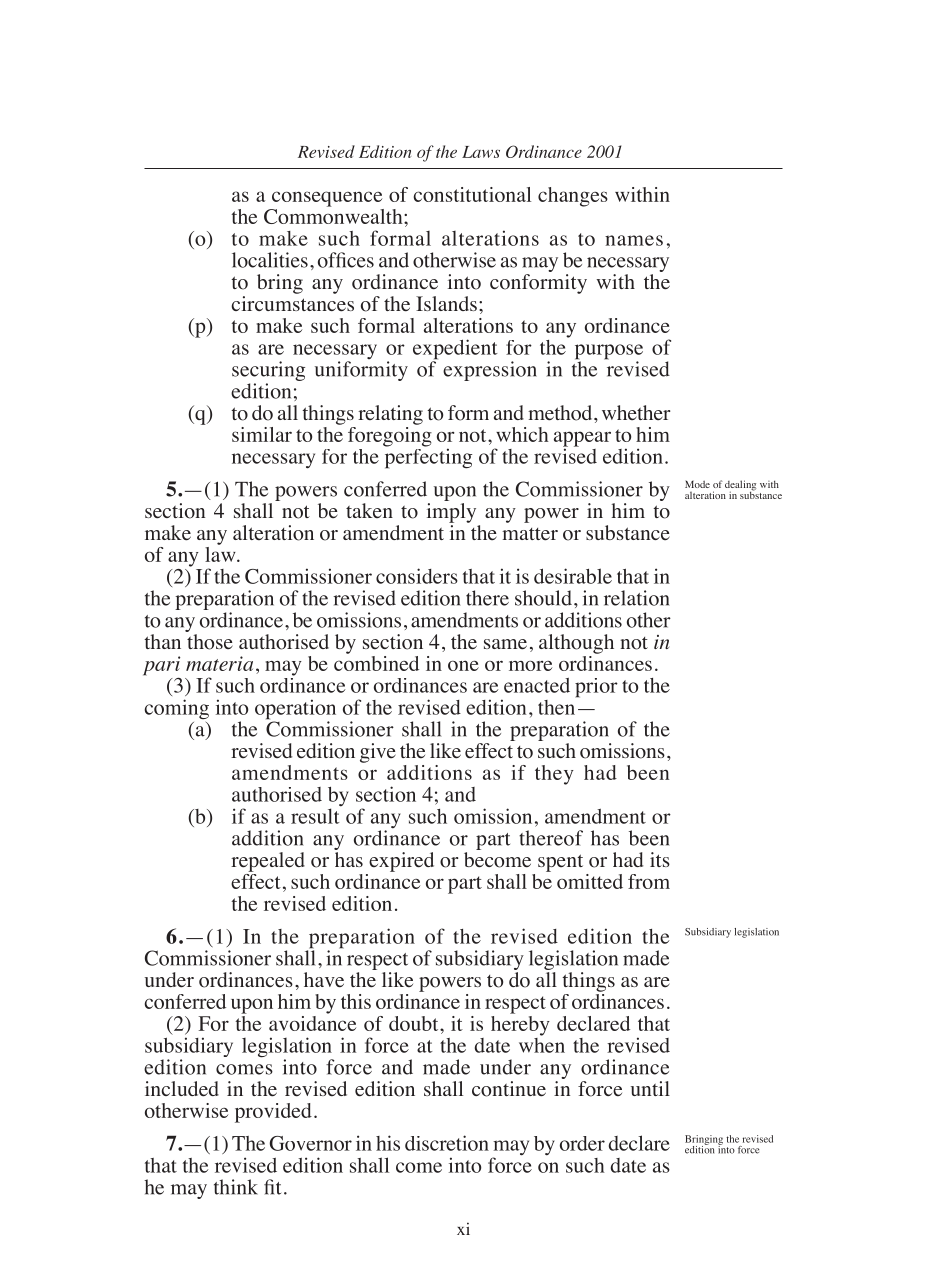 Image resolution: width=927 pixels, height=1288 pixels. What do you see at coordinates (472, 194) in the screenshot?
I see `constitutional` at bounding box center [472, 194].
